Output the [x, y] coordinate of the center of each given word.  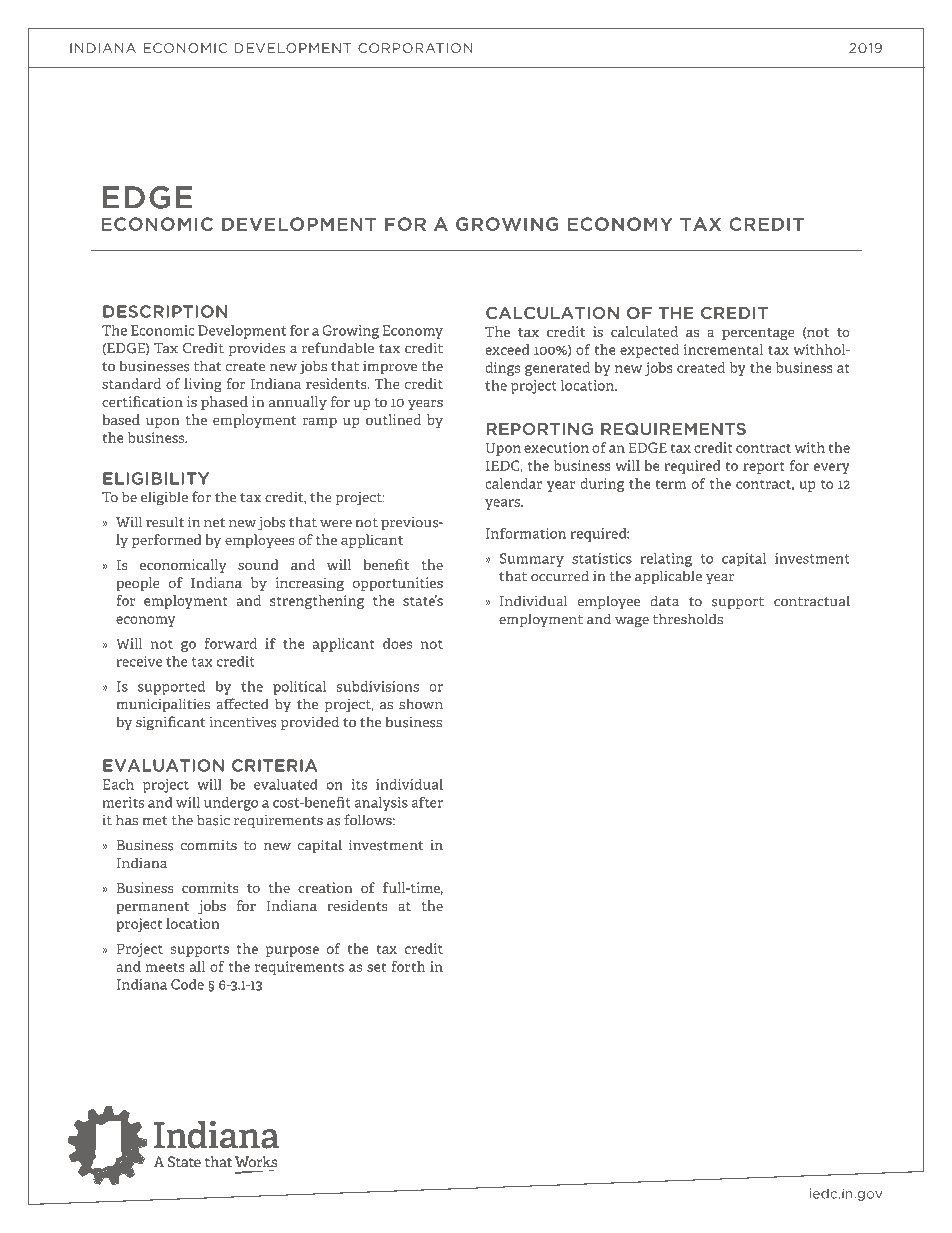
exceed [507, 349]
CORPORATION [415, 48]
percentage [758, 334]
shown [421, 704]
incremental [723, 349]
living [203, 385]
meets [165, 967]
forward [230, 643]
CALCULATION [552, 313]
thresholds [688, 619]
